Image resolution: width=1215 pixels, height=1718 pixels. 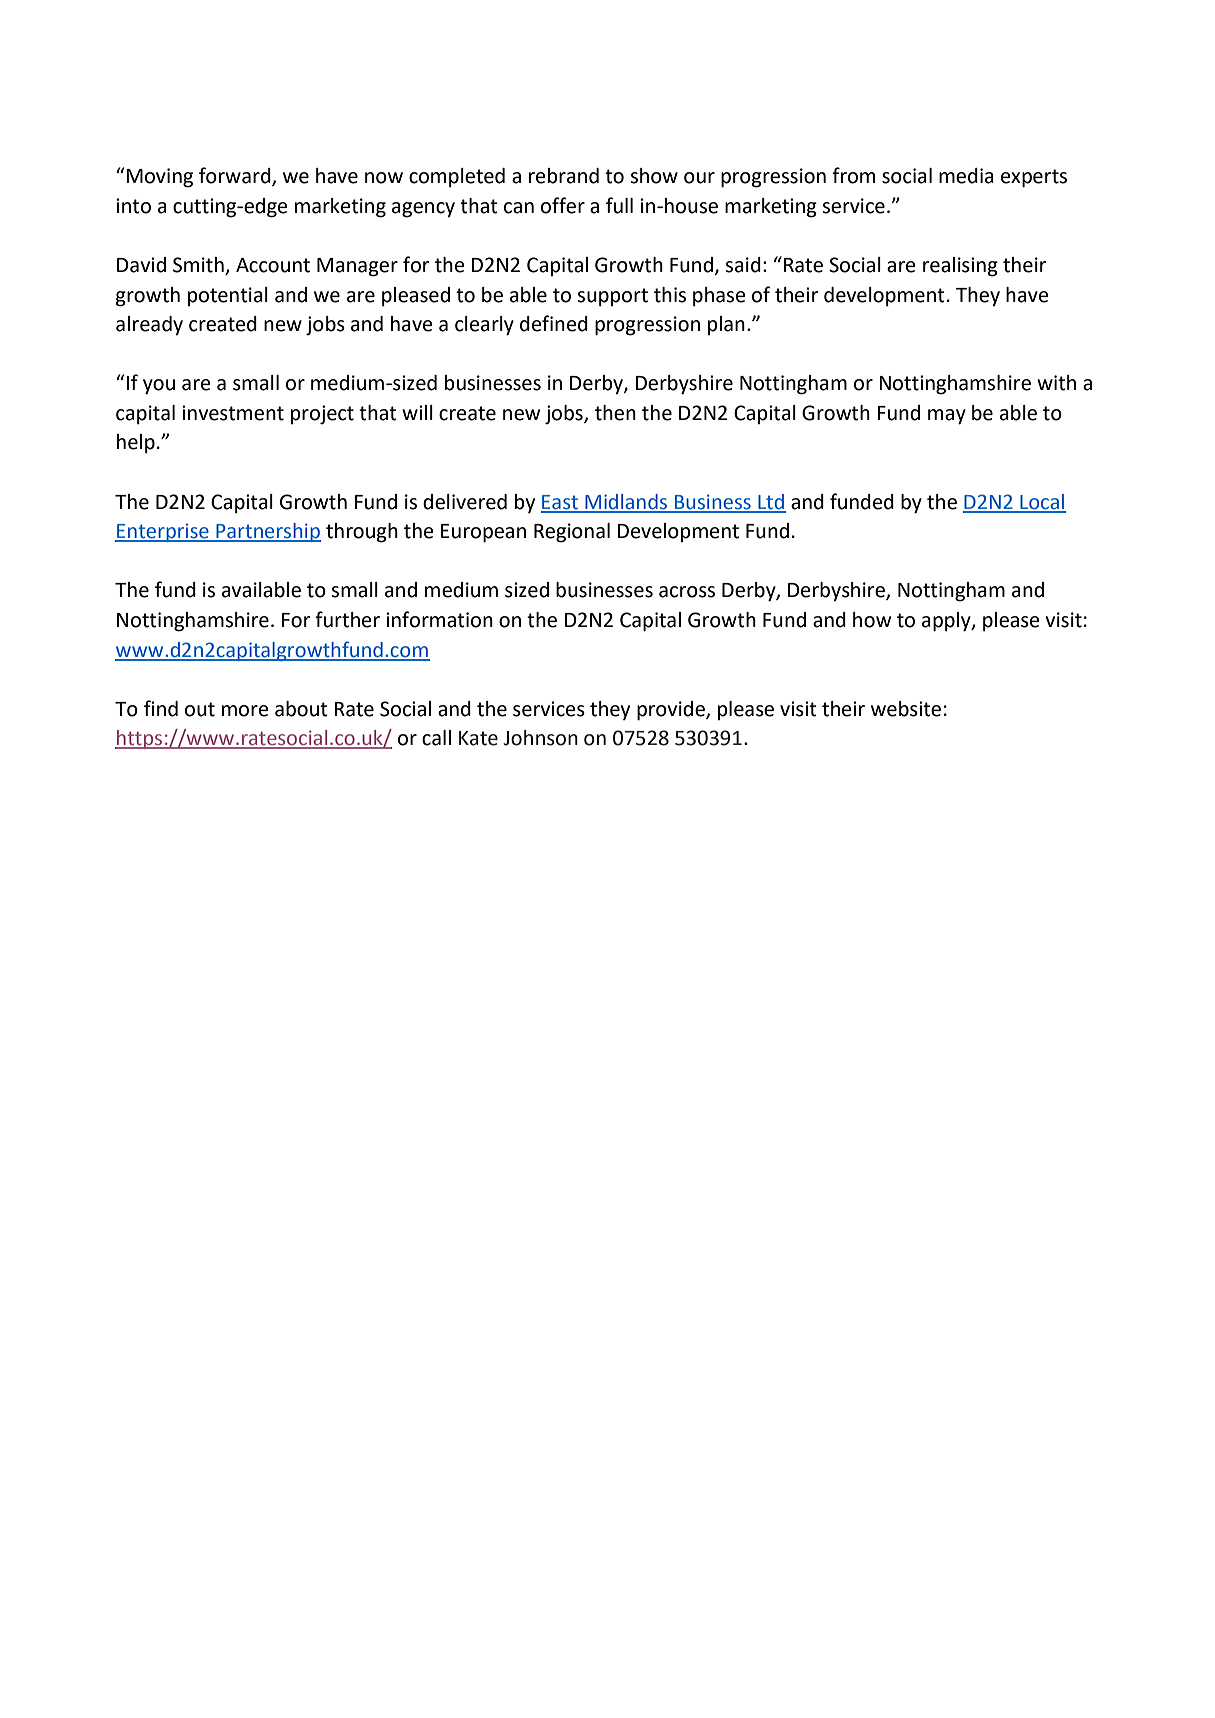 What do you see at coordinates (619, 205) in the screenshot?
I see `full` at bounding box center [619, 205].
